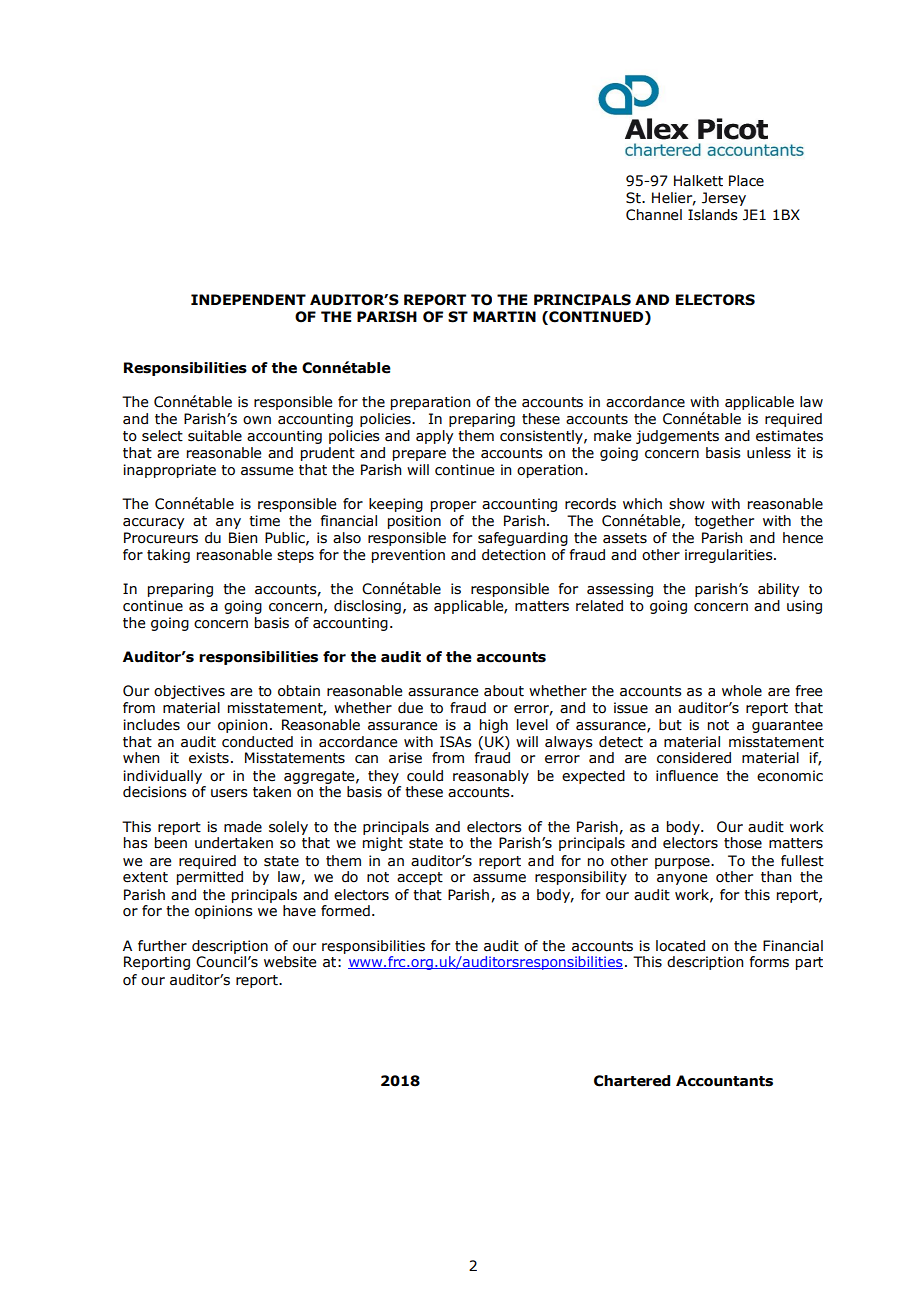 This screenshot has height=1307, width=924. I want to click on Jersey, so click(724, 199).
